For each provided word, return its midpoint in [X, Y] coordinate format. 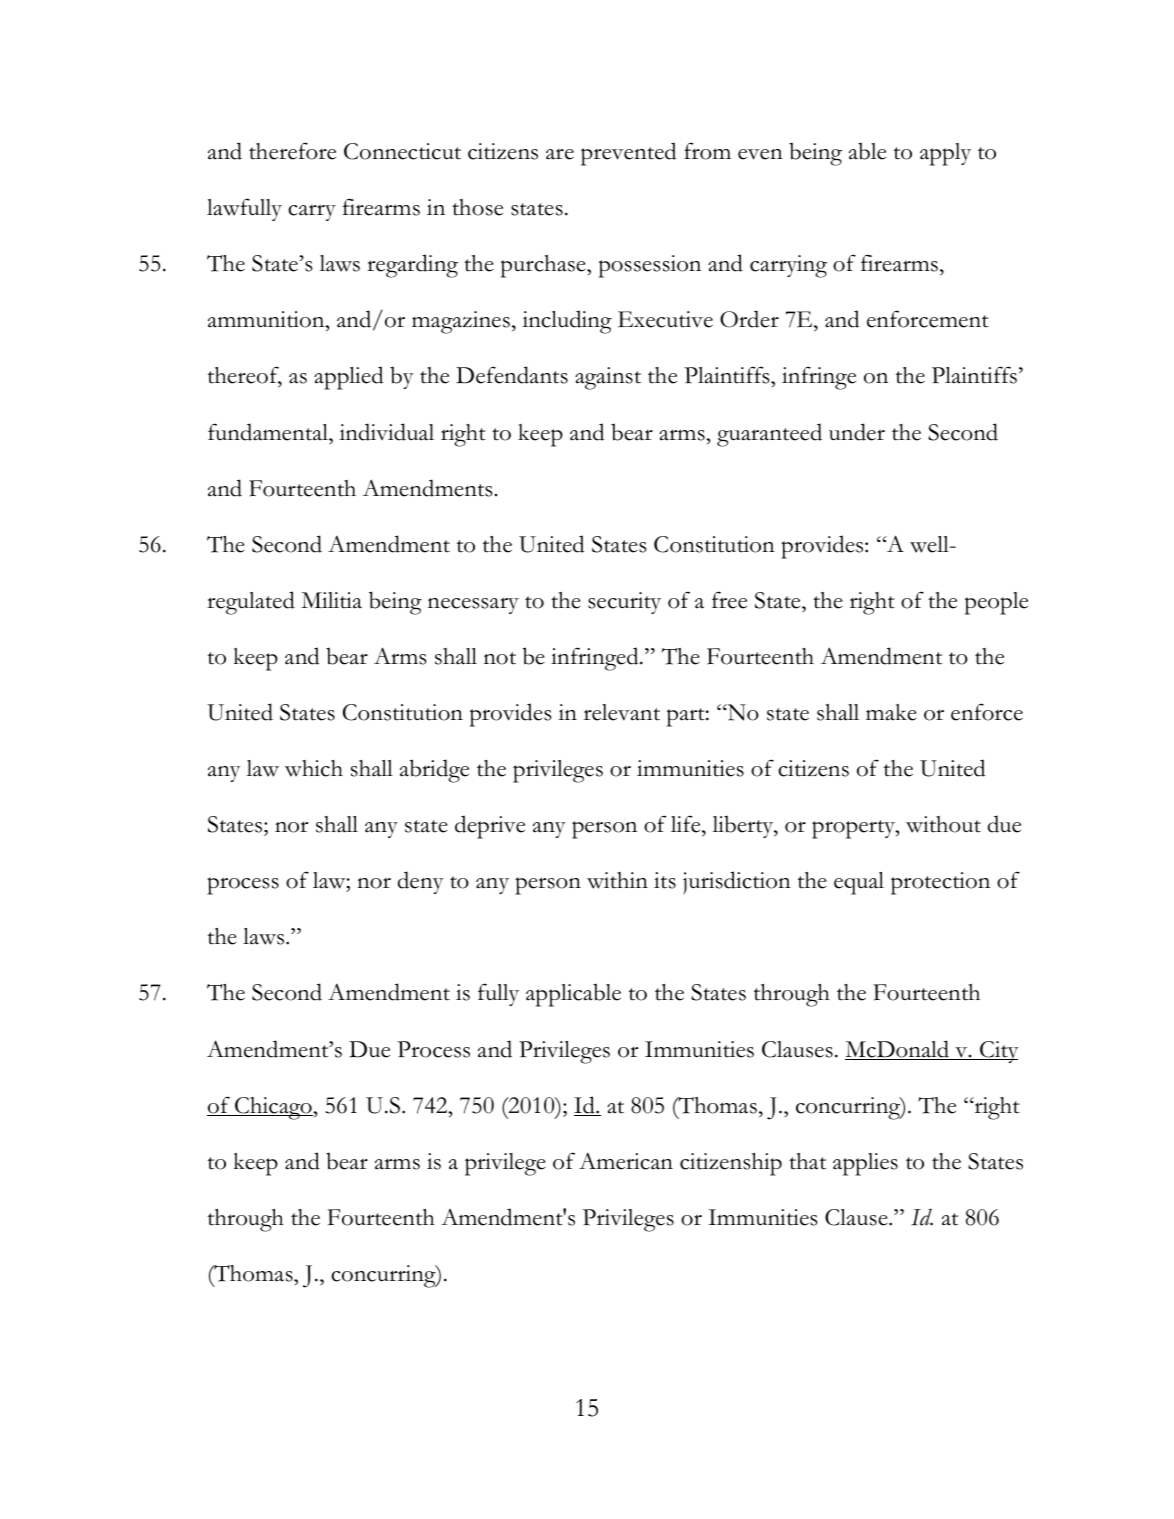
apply [945, 154]
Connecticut [402, 151]
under [857, 432]
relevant [622, 712]
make [891, 712]
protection [940, 883]
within [617, 880]
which [314, 768]
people [996, 603]
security [624, 603]
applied [348, 378]
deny [420, 882]
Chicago [273, 1108]
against [608, 378]
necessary [473, 605]
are [560, 154]
